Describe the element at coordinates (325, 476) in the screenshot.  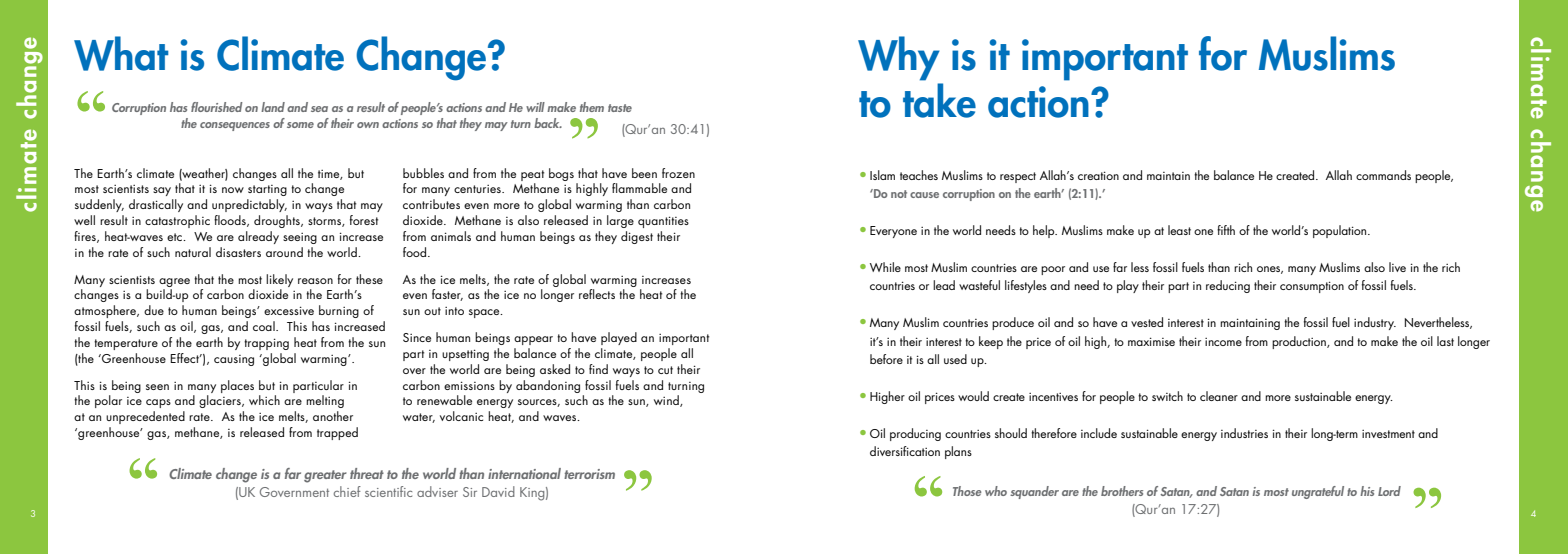
I see `greater` at that location.
